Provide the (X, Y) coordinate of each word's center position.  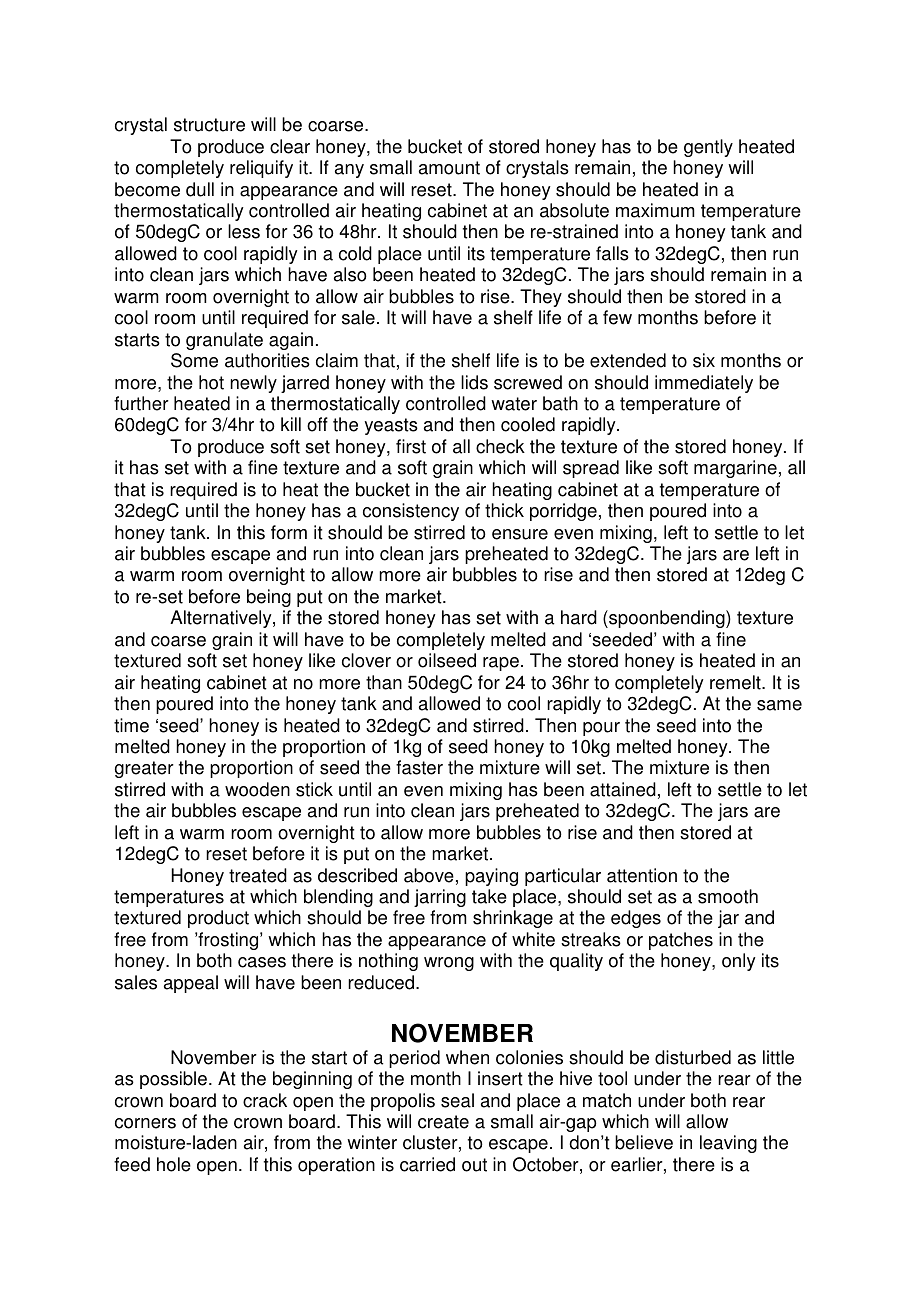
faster (419, 767)
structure (209, 125)
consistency (411, 512)
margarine (735, 469)
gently (708, 148)
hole (174, 1164)
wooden (257, 789)
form (289, 532)
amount (449, 168)
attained (623, 789)
